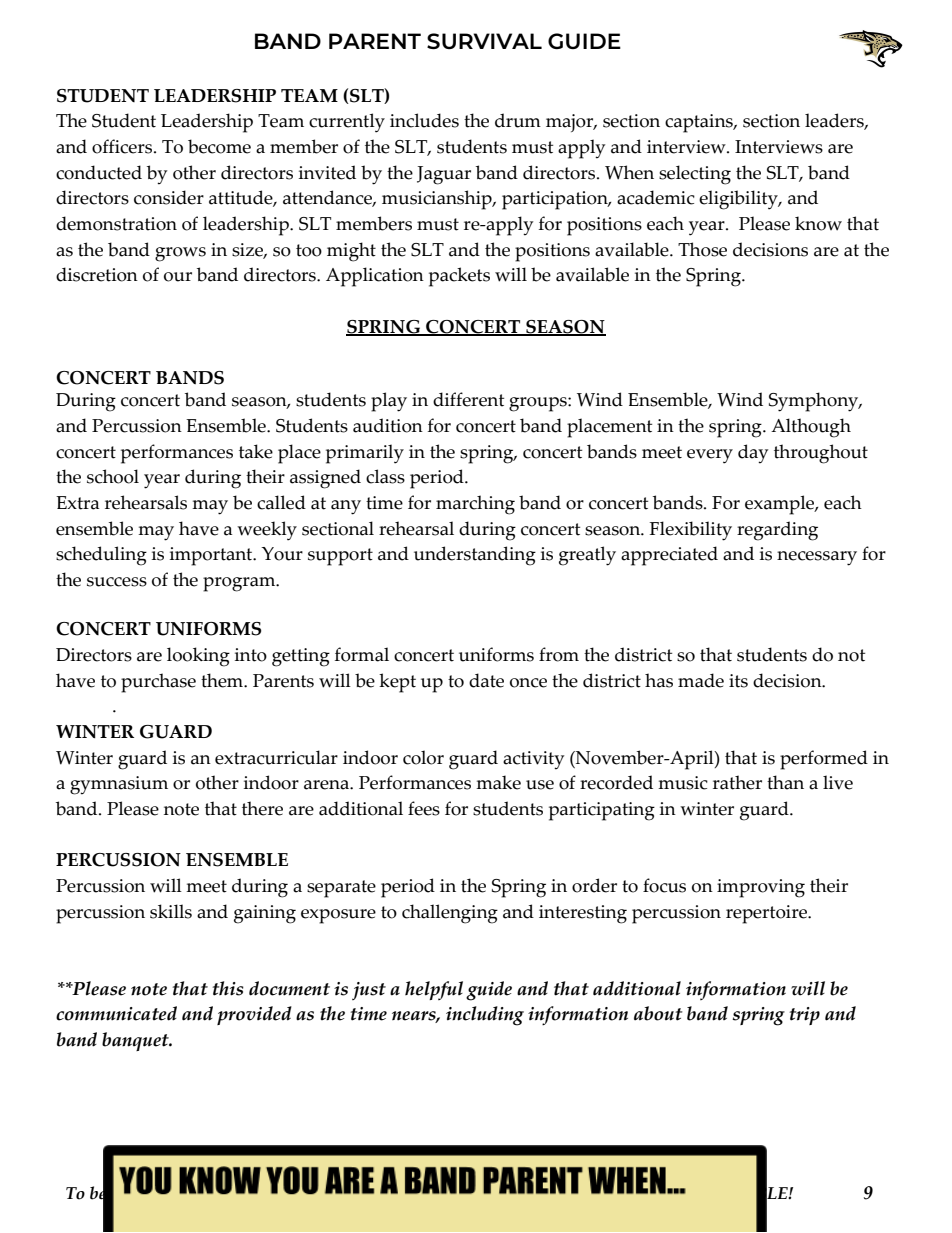 This image has width=952, height=1233. Describe the element at coordinates (475, 505) in the image. I see `marching` at that location.
